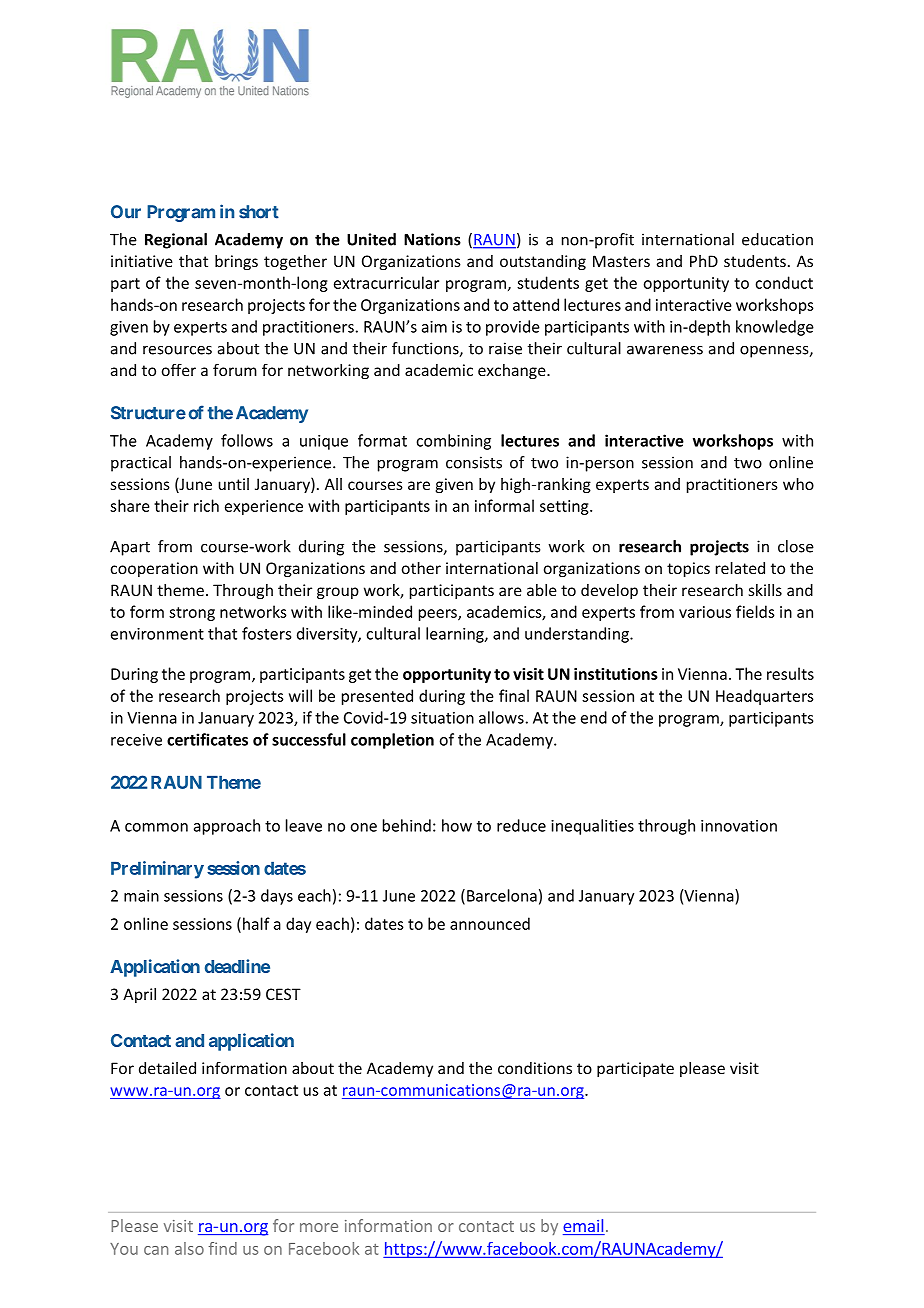  Describe the element at coordinates (207, 739) in the screenshot. I see `certificates` at that location.
